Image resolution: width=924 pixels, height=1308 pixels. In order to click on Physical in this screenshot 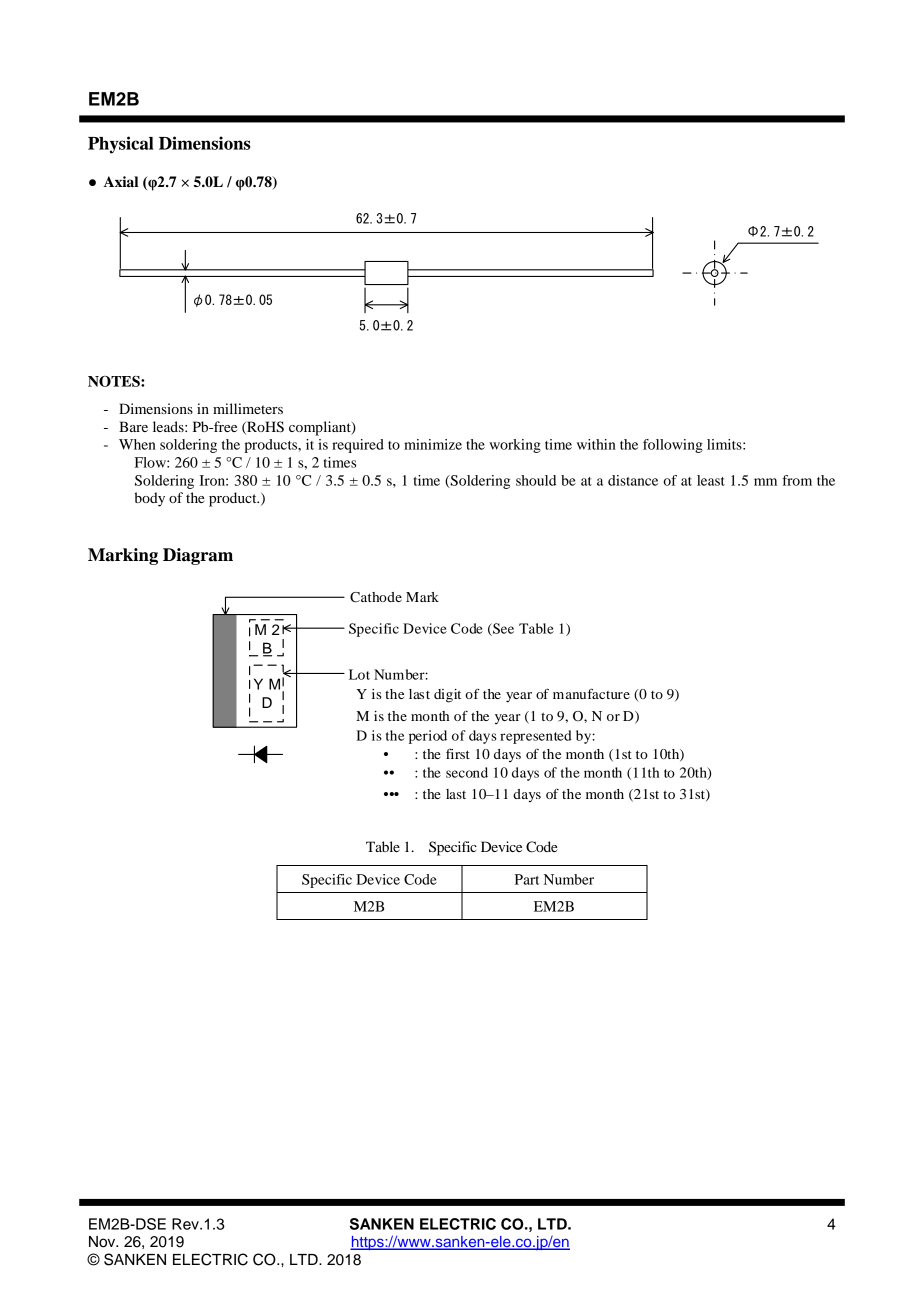, I will do `click(121, 145)`.
